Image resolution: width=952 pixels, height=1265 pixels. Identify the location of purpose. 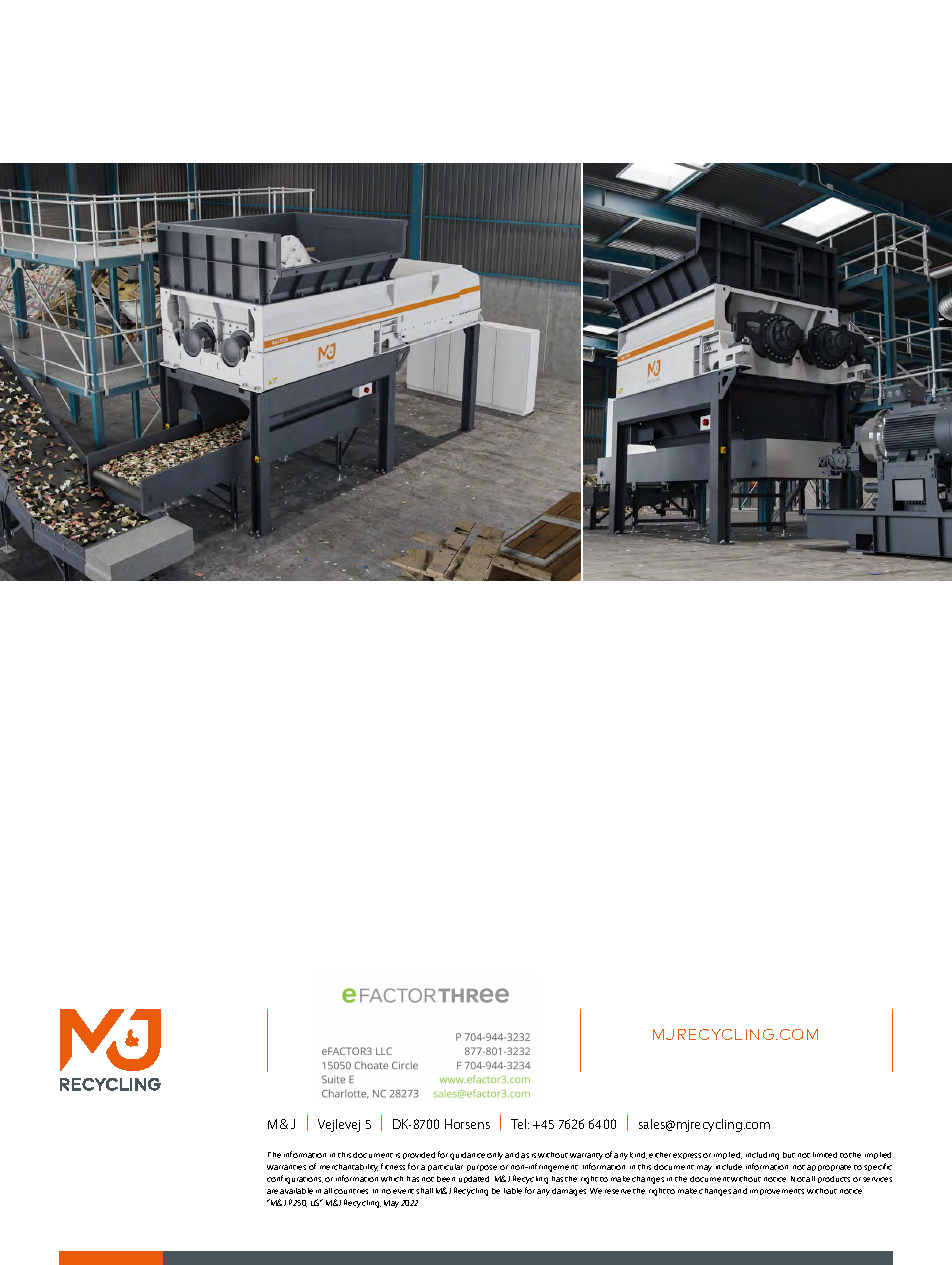
(482, 1168).
